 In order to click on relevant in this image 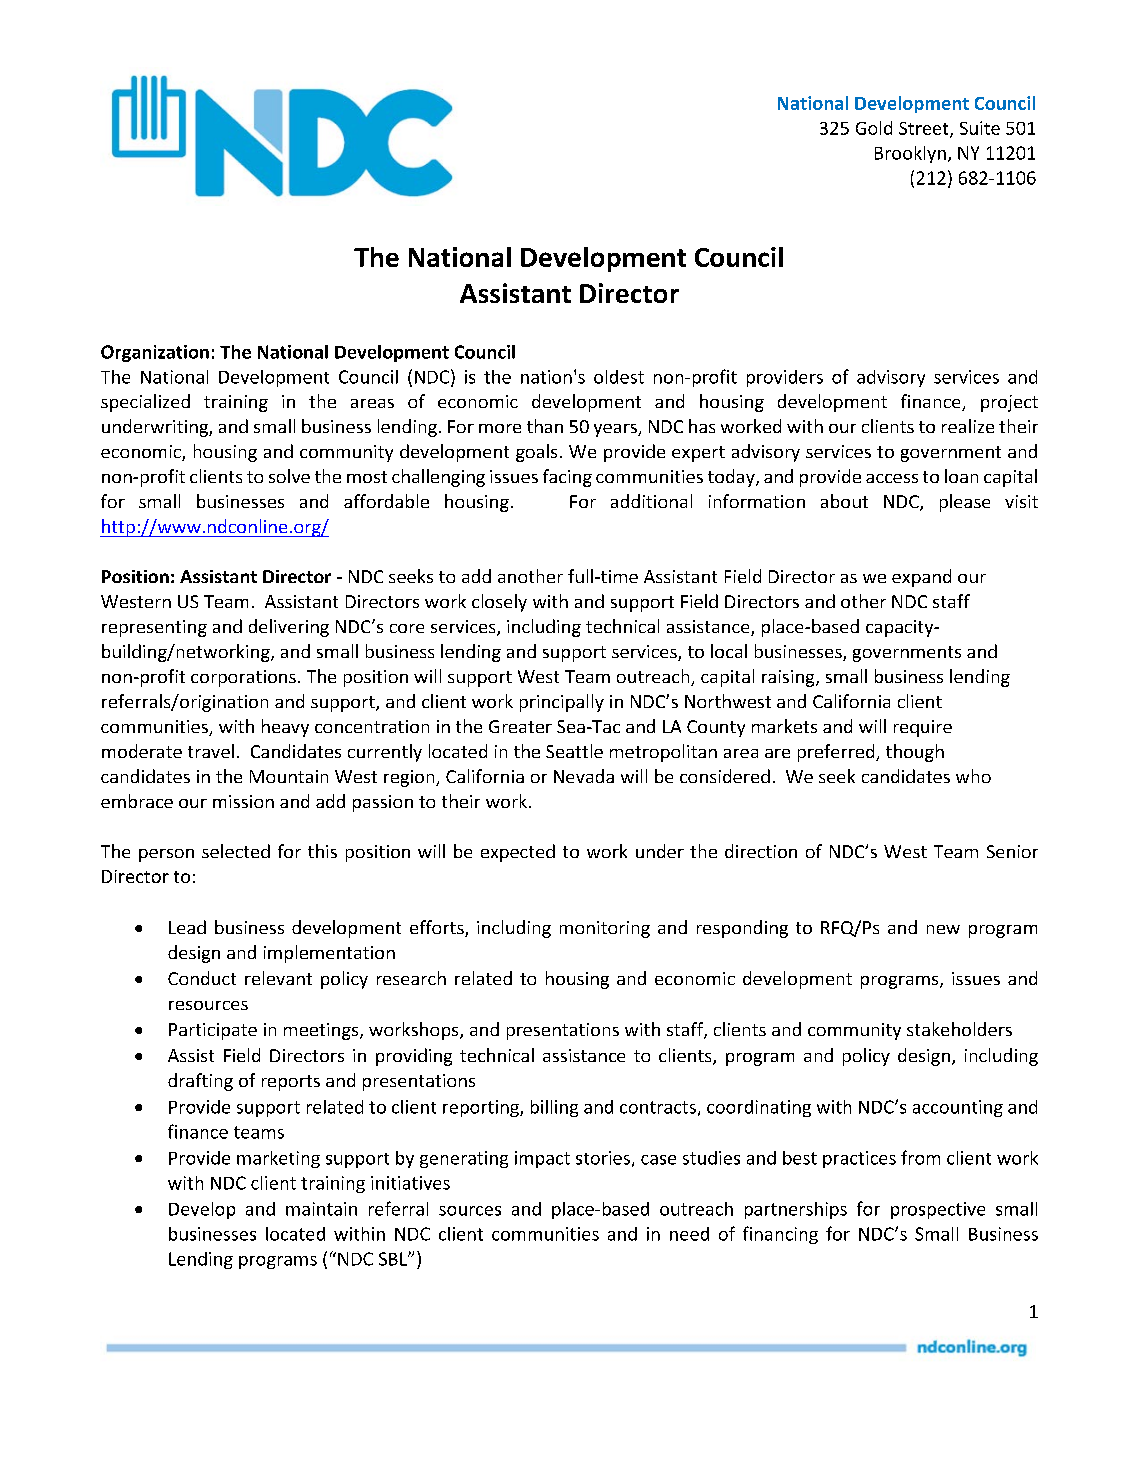, I will do `click(278, 978)`.
